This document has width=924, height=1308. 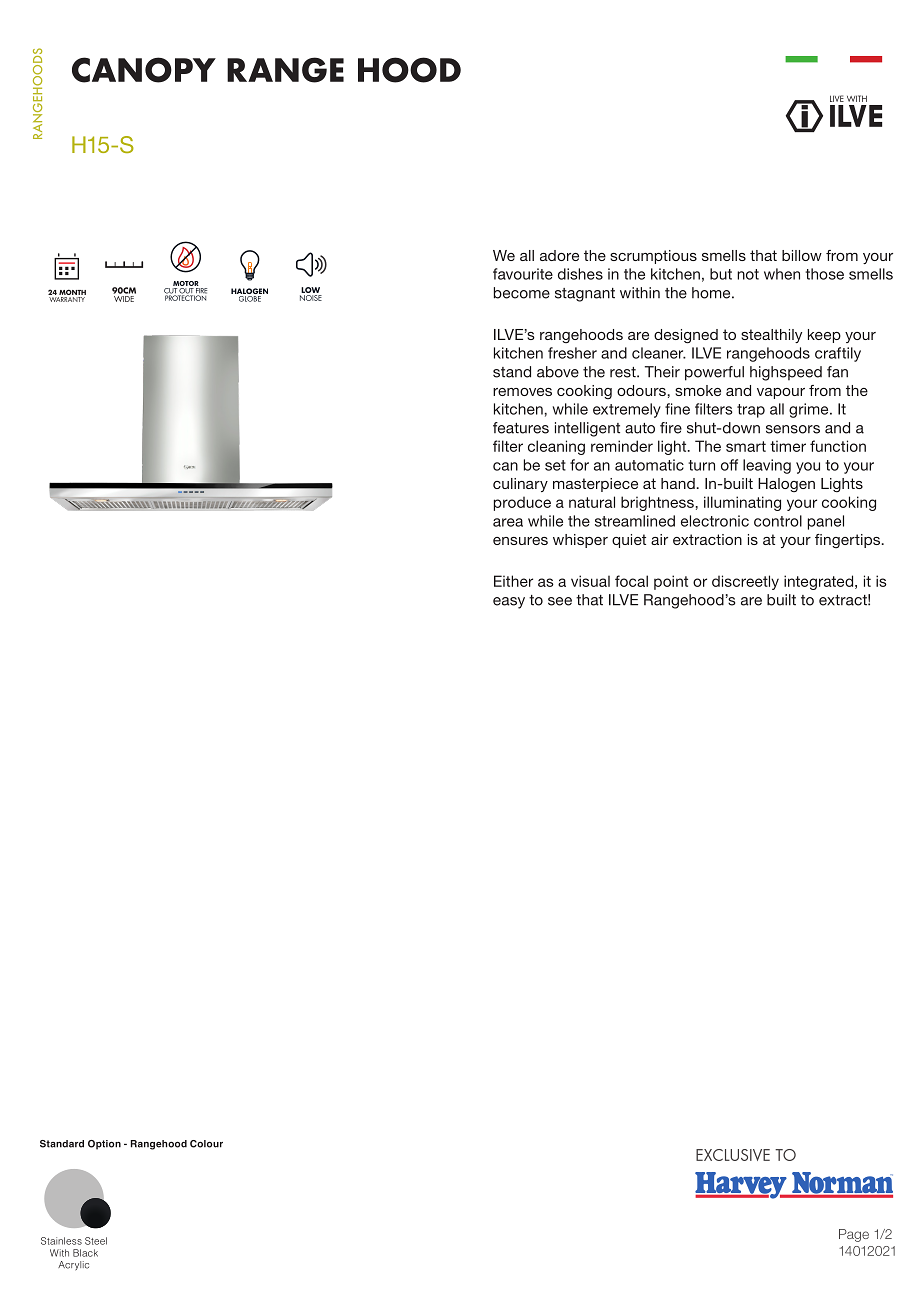 What do you see at coordinates (767, 466) in the document?
I see `leaving` at bounding box center [767, 466].
